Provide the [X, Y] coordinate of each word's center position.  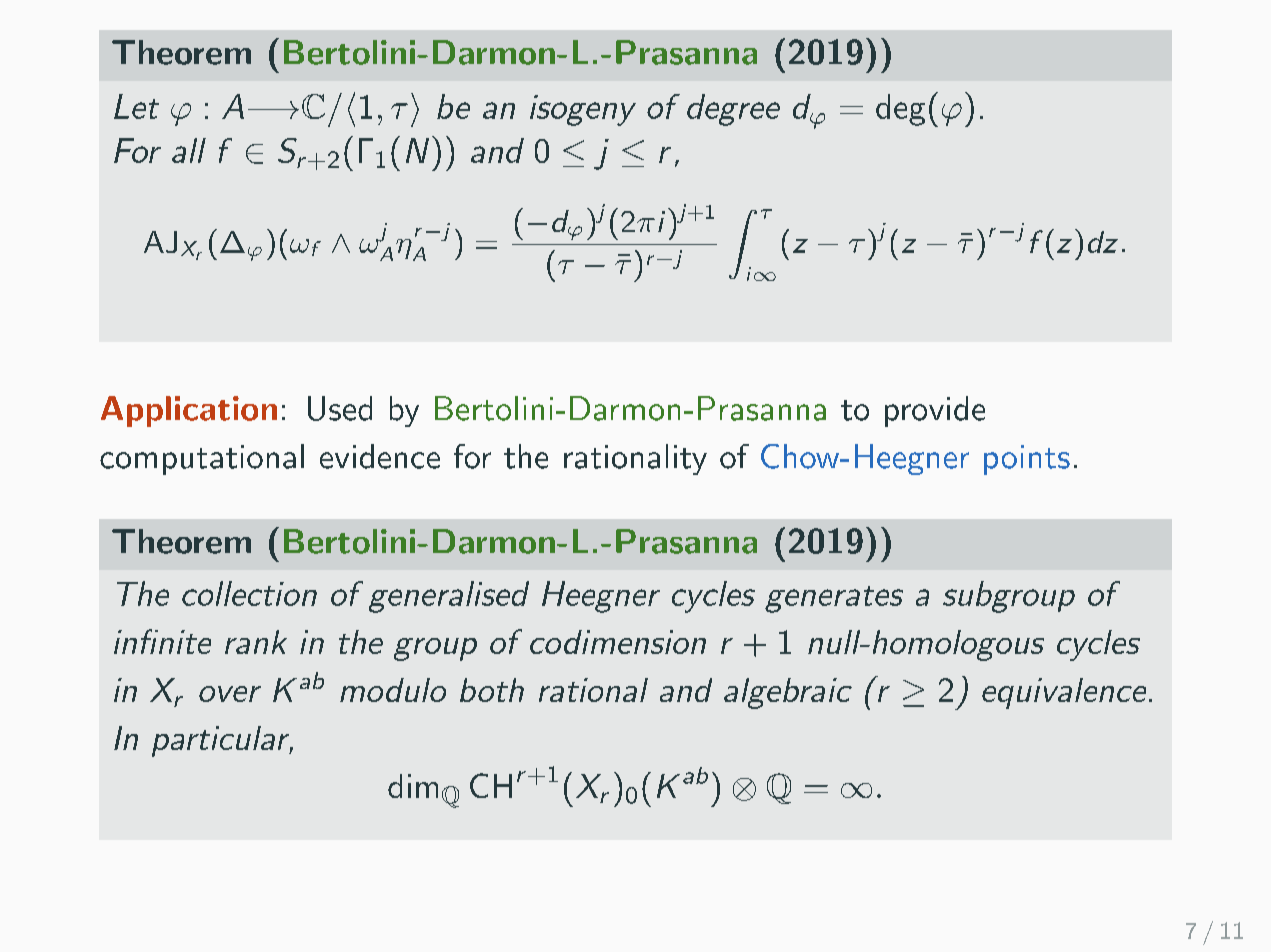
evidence [380, 456]
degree [733, 110]
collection [249, 593]
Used [340, 408]
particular [222, 741]
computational [202, 459]
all [189, 150]
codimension [618, 642]
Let [136, 106]
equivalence [1064, 693]
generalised [449, 597]
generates [834, 599]
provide [935, 411]
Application [189, 411]
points [1027, 460]
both [492, 690]
